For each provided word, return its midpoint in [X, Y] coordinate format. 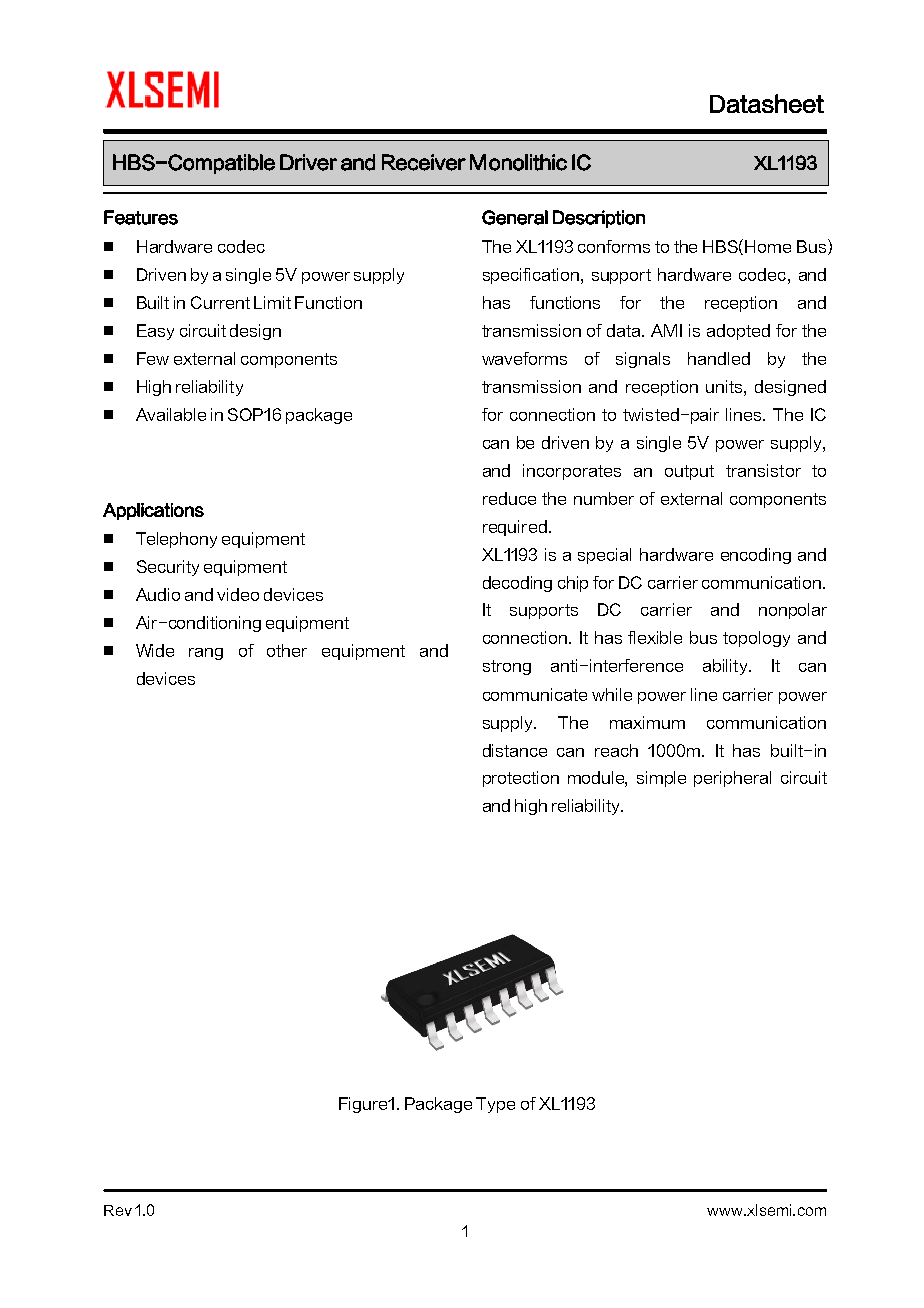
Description [599, 219]
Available [171, 414]
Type [495, 1105]
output [689, 472]
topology [756, 639]
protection [521, 779]
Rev [118, 1210]
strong [507, 667]
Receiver [424, 162]
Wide [155, 650]
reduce [509, 498]
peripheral [732, 779]
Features [141, 217]
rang [206, 654]
